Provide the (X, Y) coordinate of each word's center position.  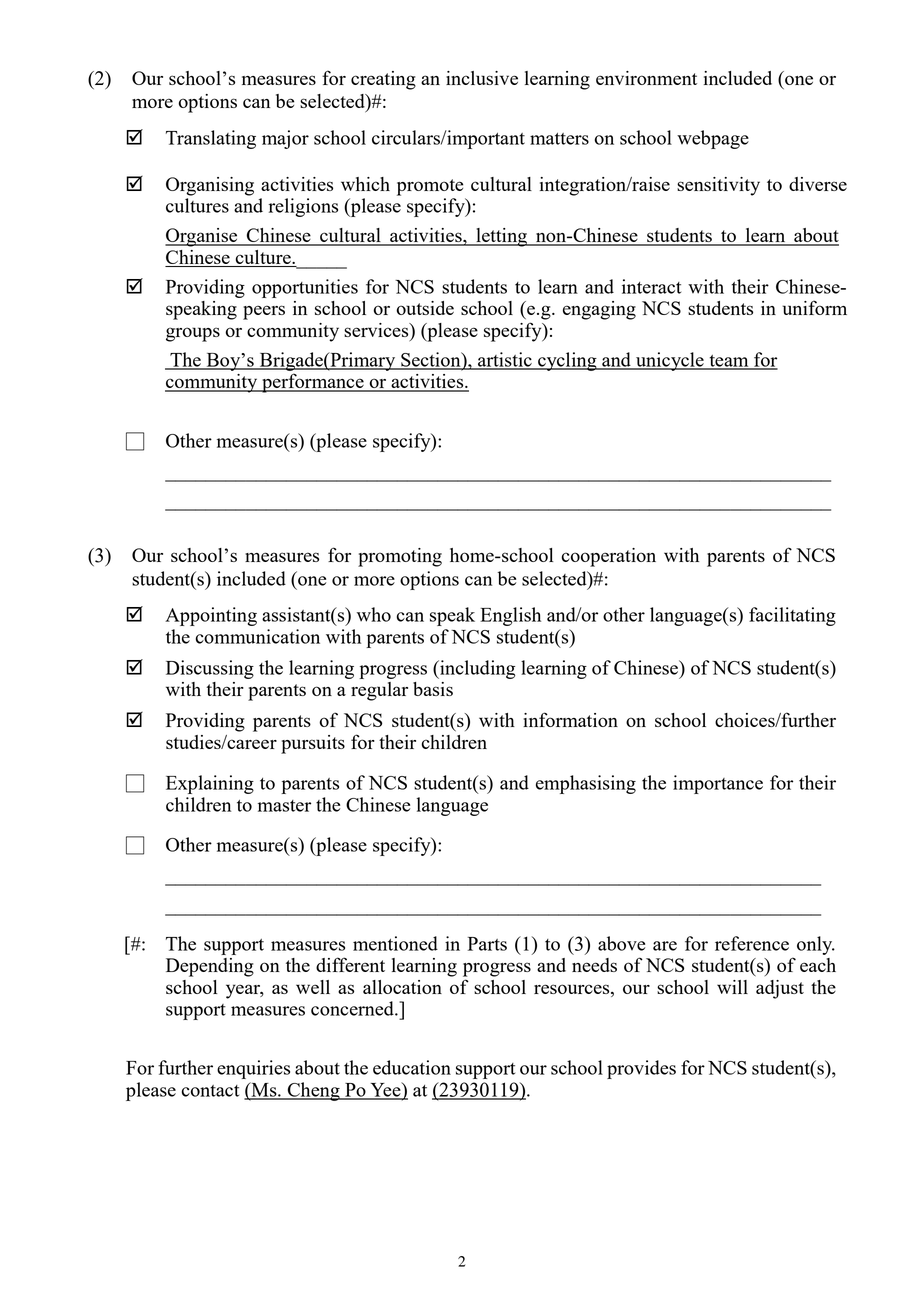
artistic (505, 360)
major (285, 139)
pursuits (313, 744)
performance (313, 383)
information (570, 719)
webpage (713, 139)
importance (718, 784)
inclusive (482, 78)
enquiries (253, 1069)
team (729, 362)
